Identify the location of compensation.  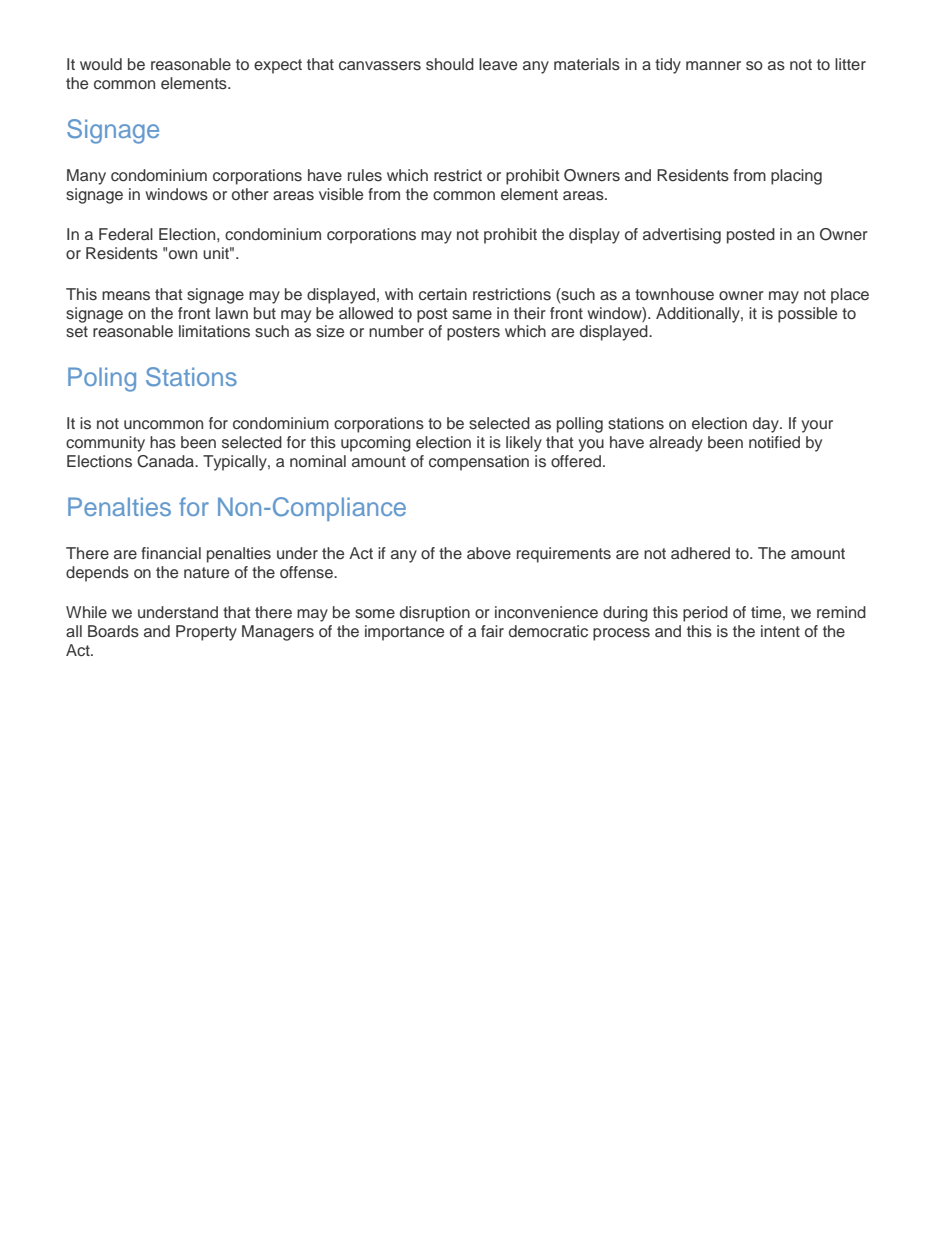
(479, 463).
